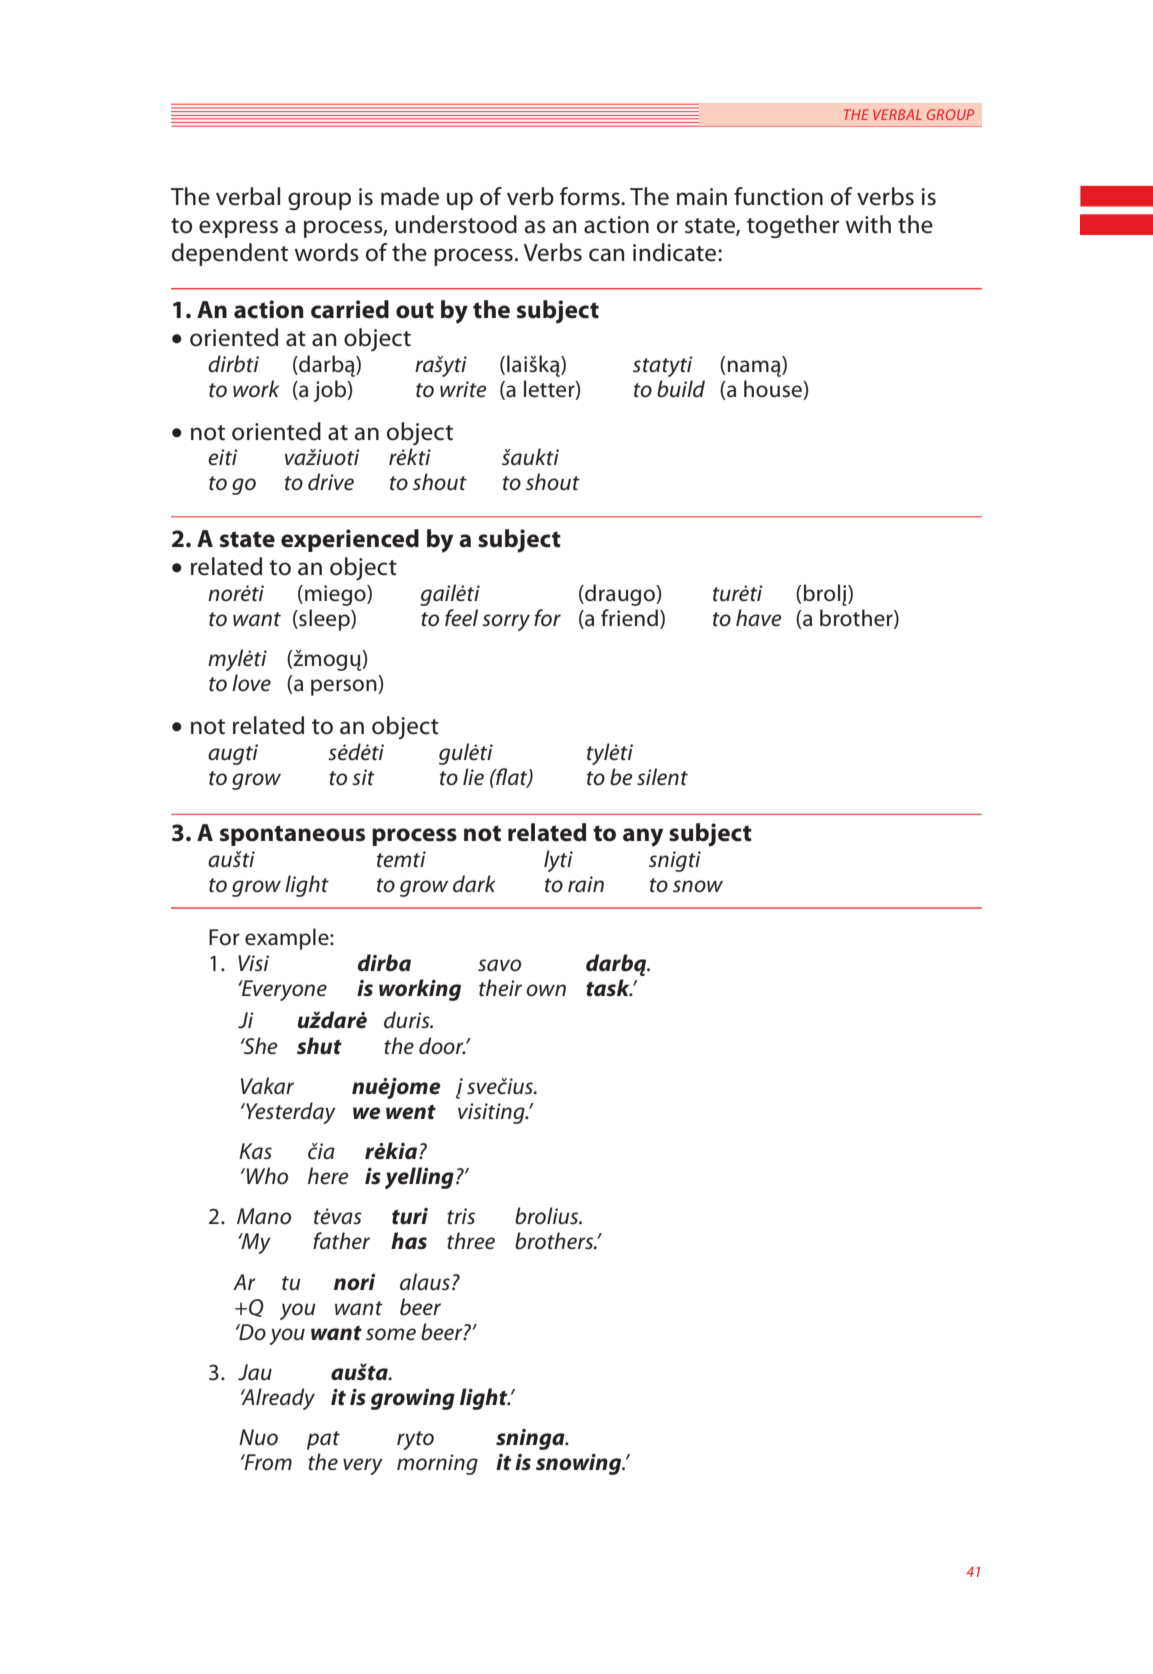  What do you see at coordinates (328, 1176) in the screenshot?
I see `here` at bounding box center [328, 1176].
